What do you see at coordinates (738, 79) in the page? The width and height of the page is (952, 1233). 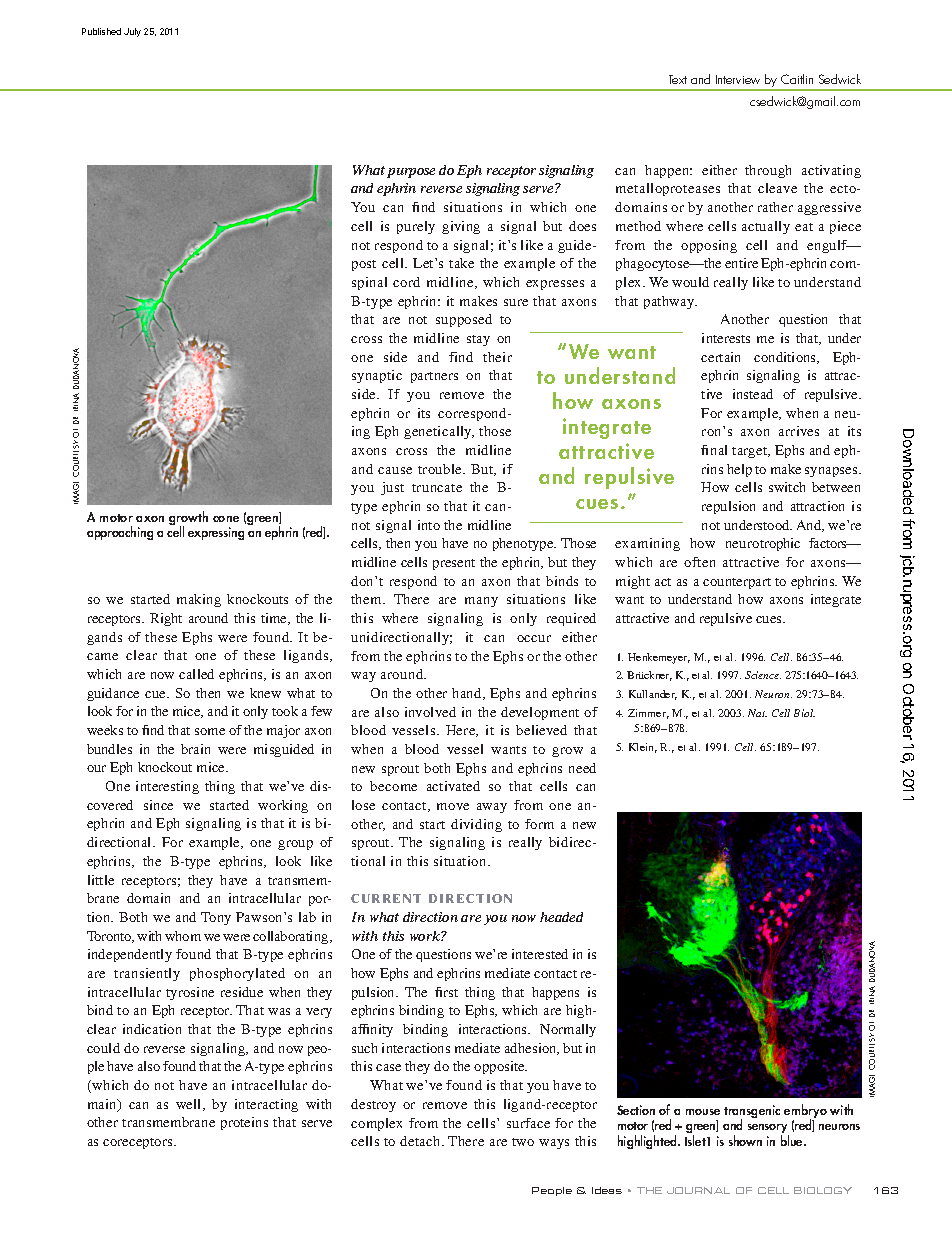 I see `Interview` at bounding box center [738, 79].
